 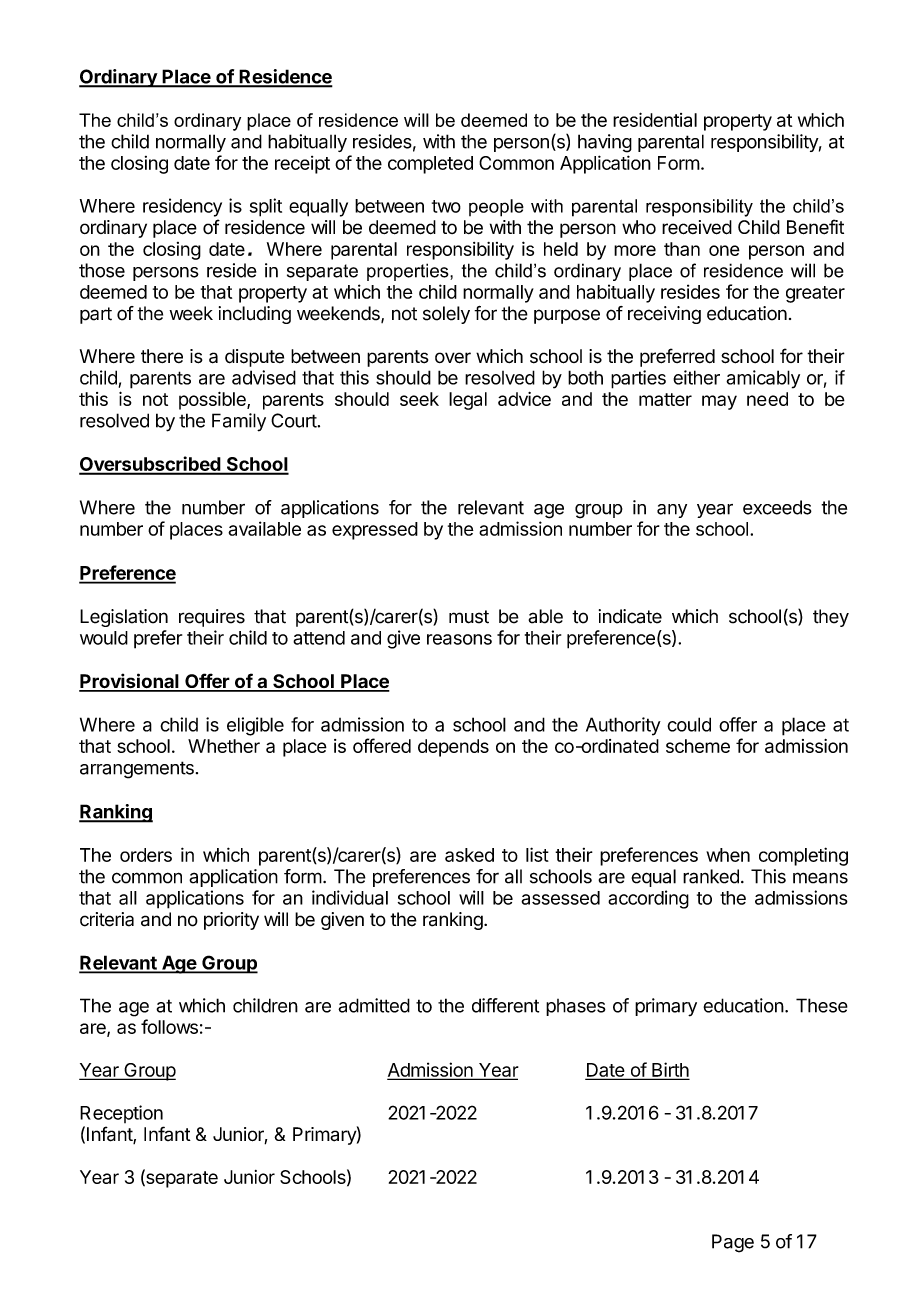 I want to click on Page, so click(x=733, y=1243).
